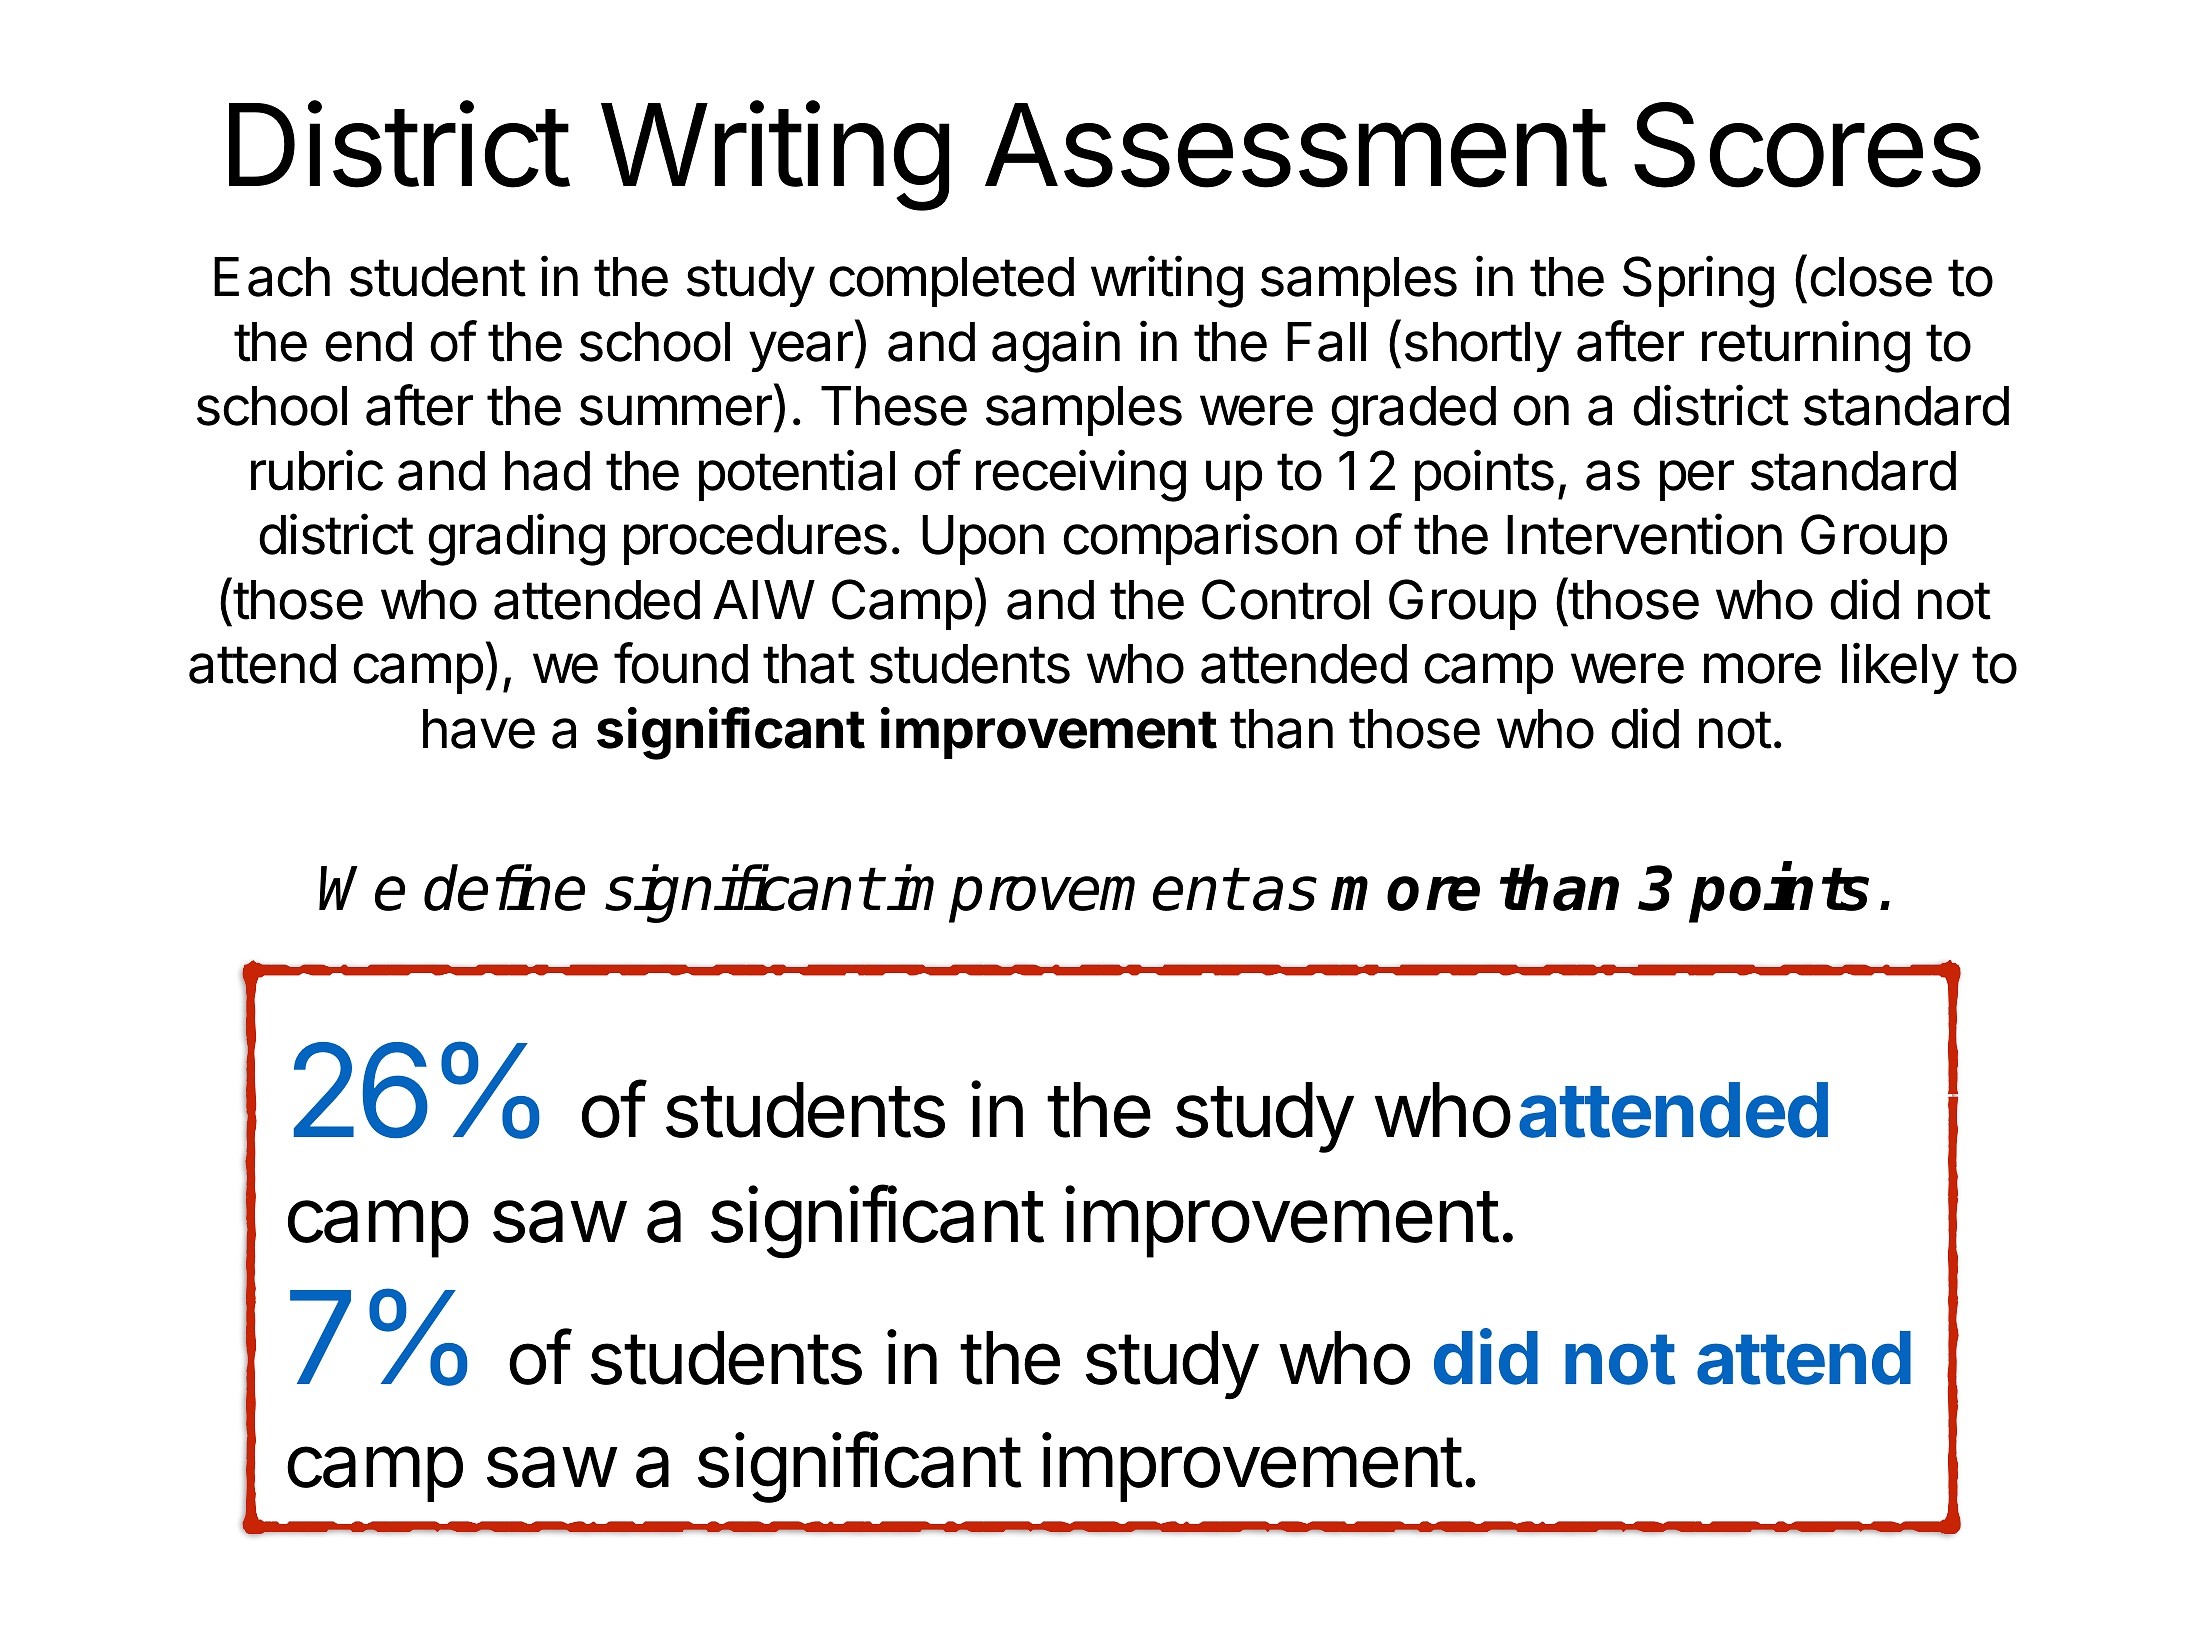 The height and width of the document is (1652, 2203). I want to click on Upon, so click(983, 540).
